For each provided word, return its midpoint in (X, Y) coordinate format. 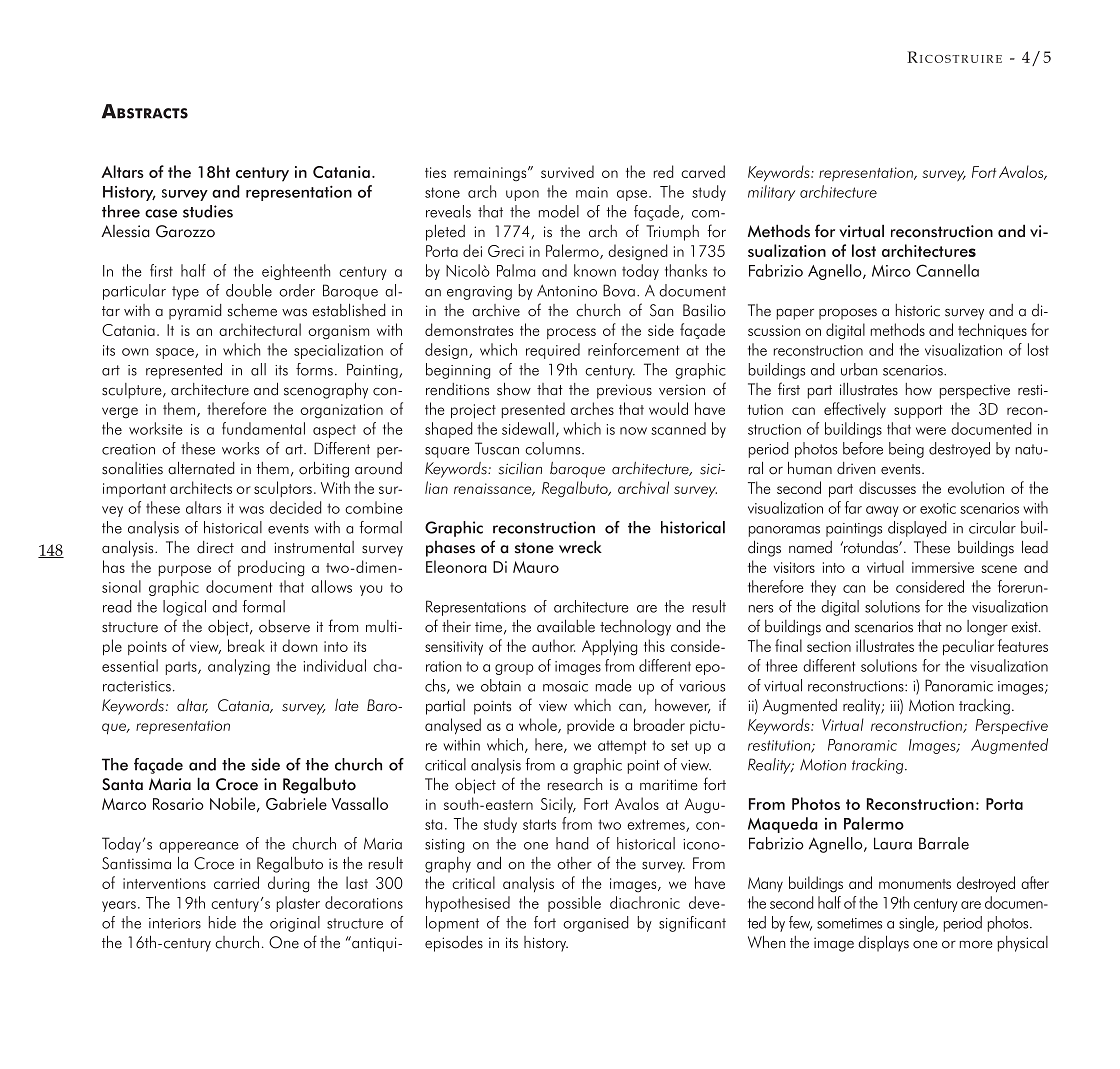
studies (208, 211)
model (559, 211)
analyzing (239, 667)
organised (596, 924)
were (931, 431)
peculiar (968, 647)
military (771, 193)
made (614, 685)
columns (554, 448)
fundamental (263, 428)
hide (222, 922)
